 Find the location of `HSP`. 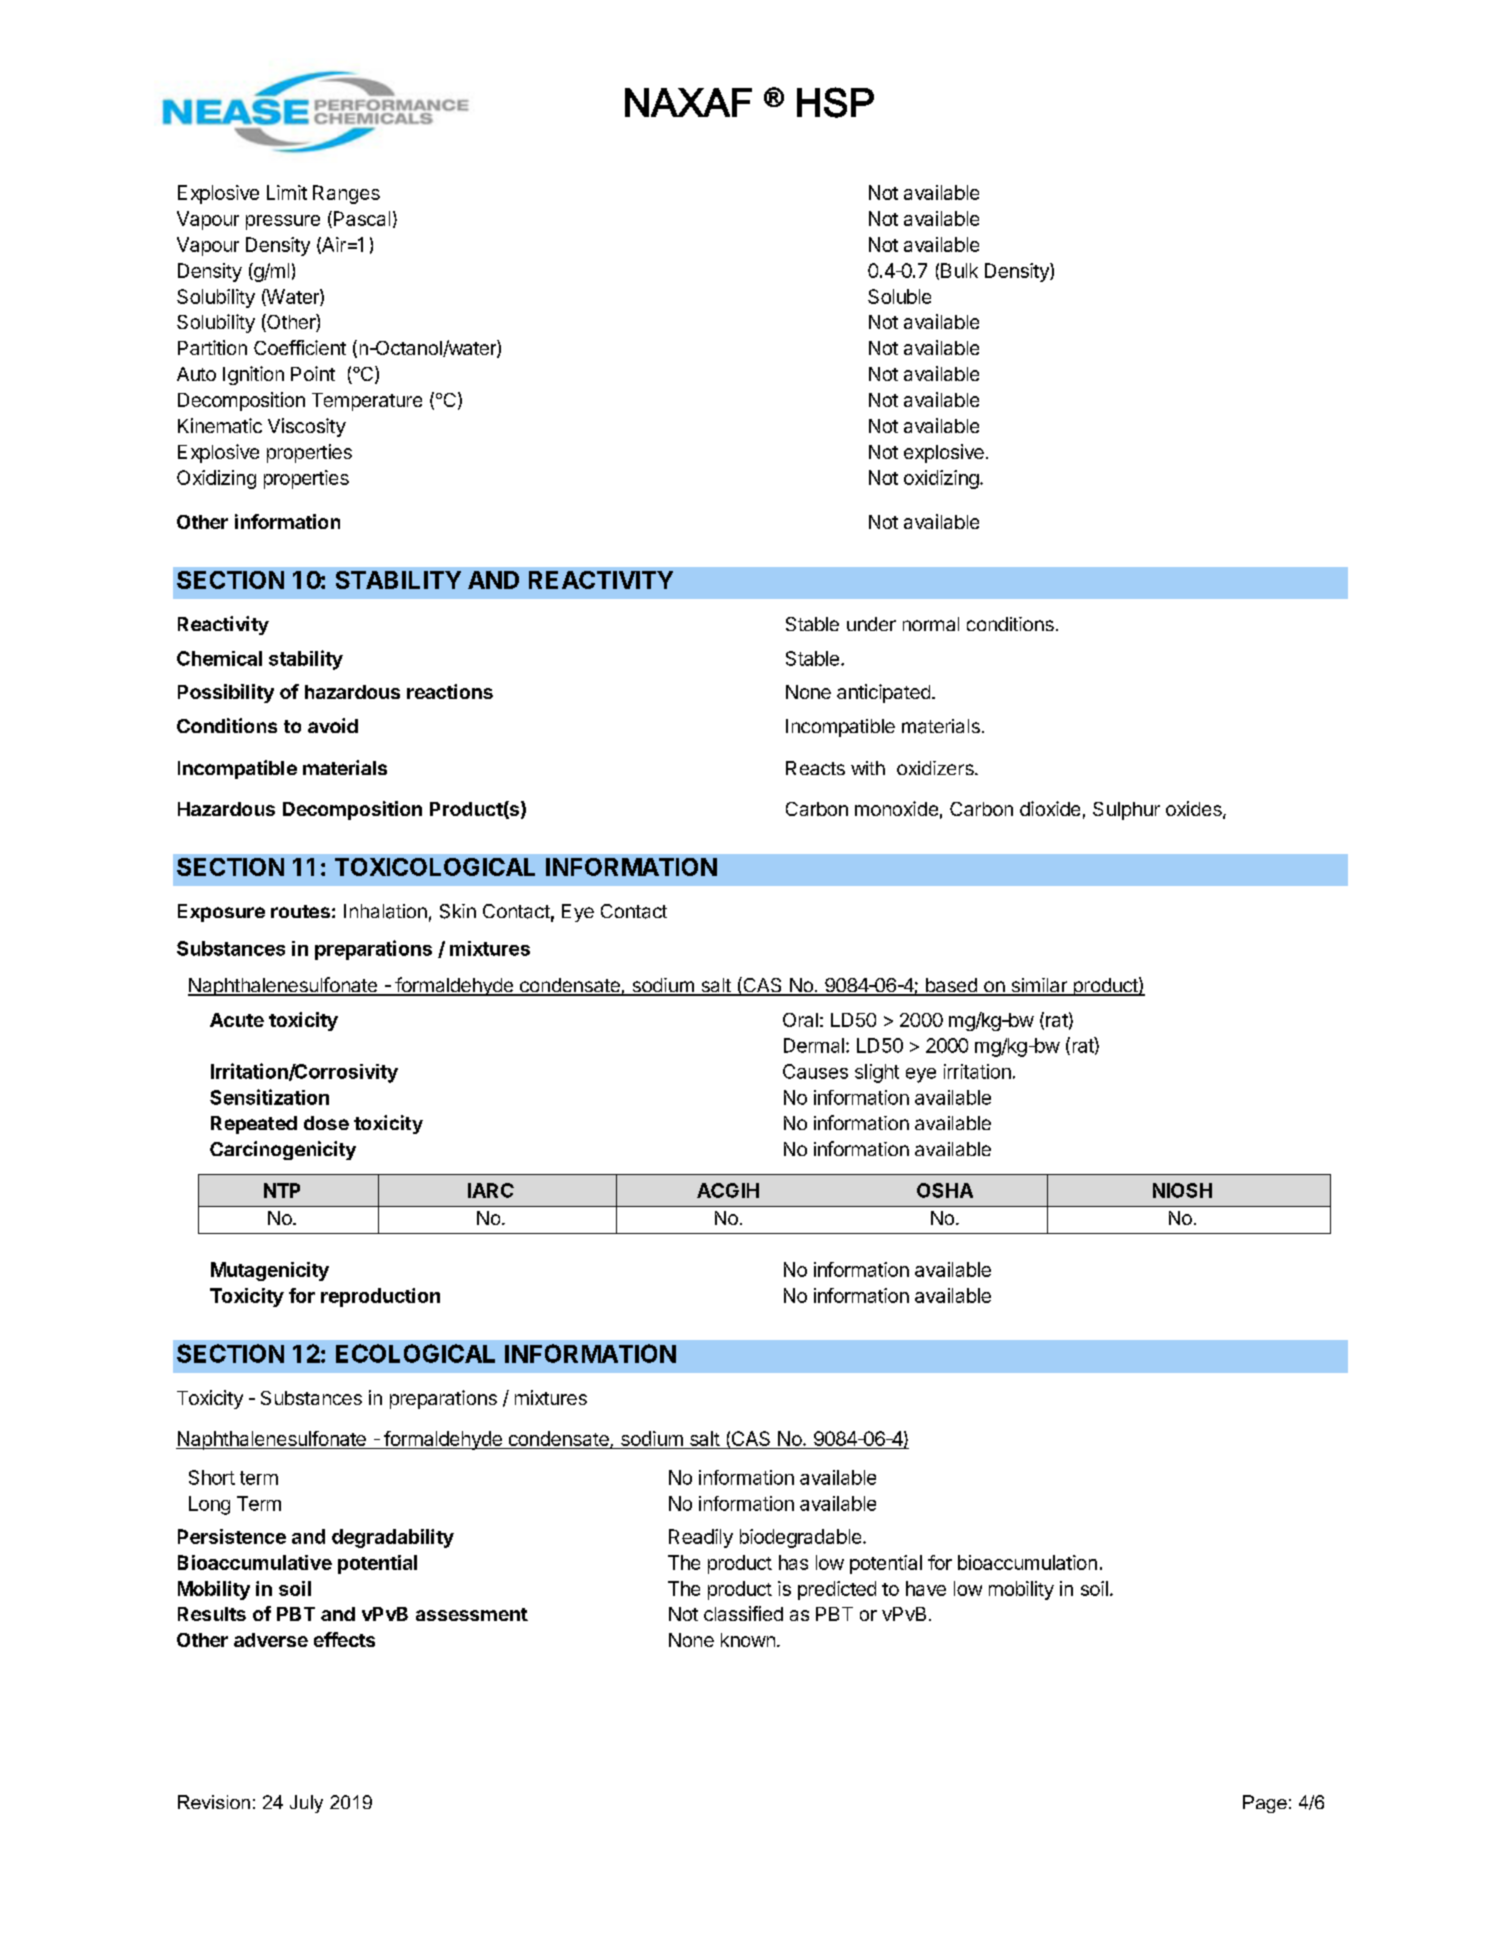

HSP is located at coordinates (835, 102).
